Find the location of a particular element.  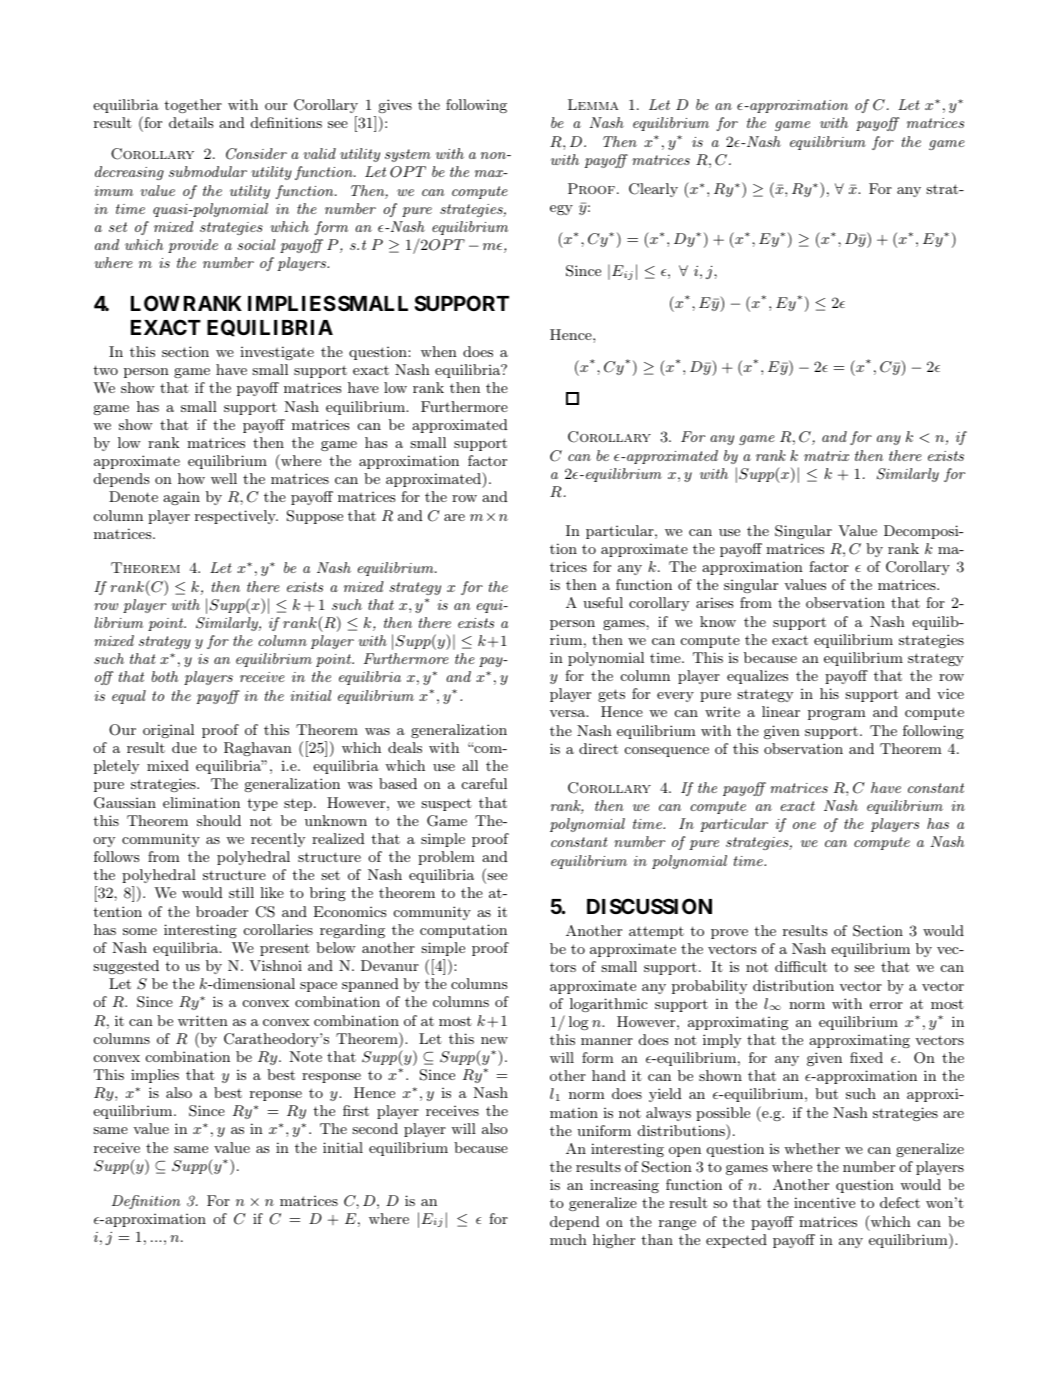

when is located at coordinates (439, 351).
